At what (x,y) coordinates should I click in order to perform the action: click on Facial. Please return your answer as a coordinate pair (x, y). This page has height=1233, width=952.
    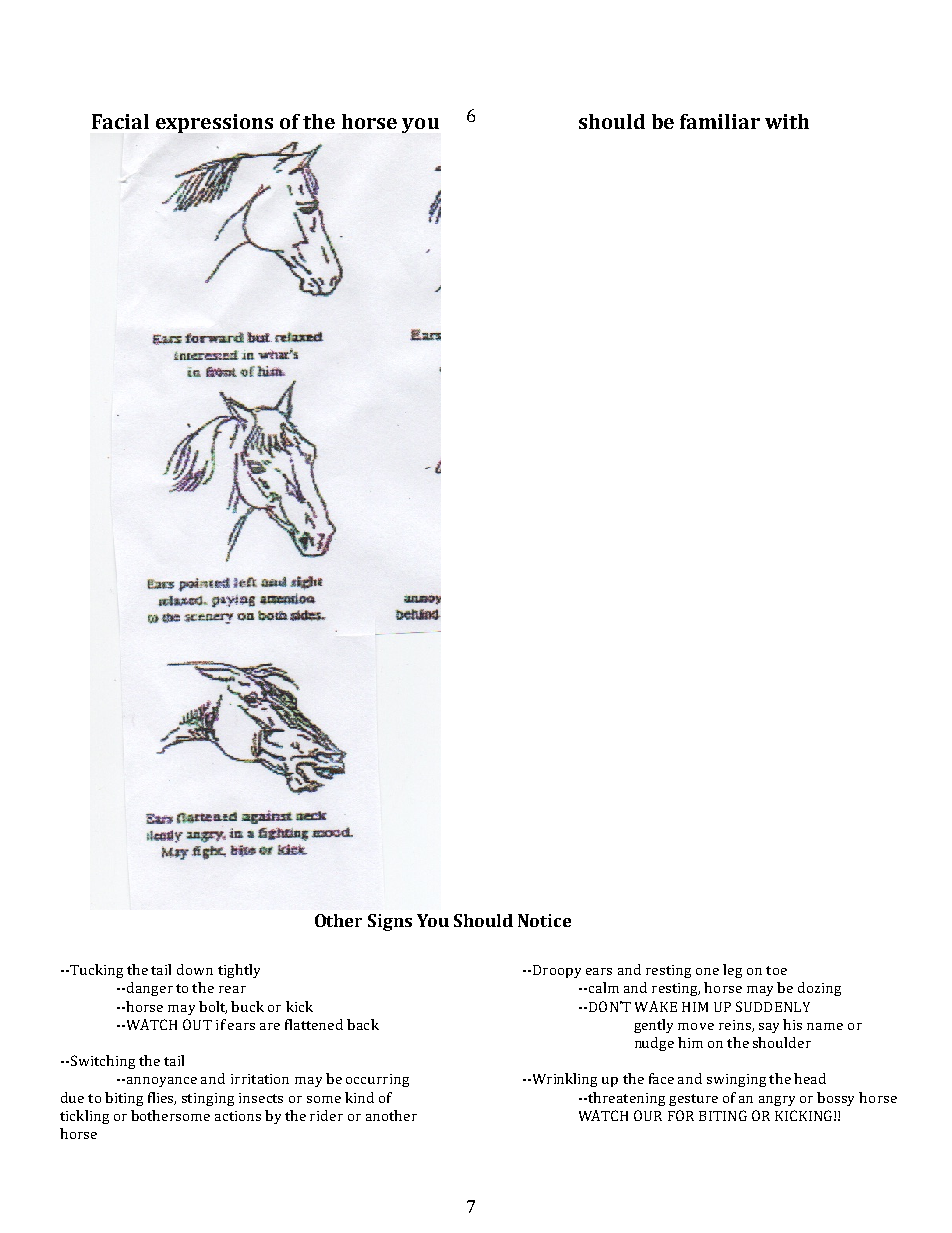
    Looking at the image, I should click on (120, 121).
